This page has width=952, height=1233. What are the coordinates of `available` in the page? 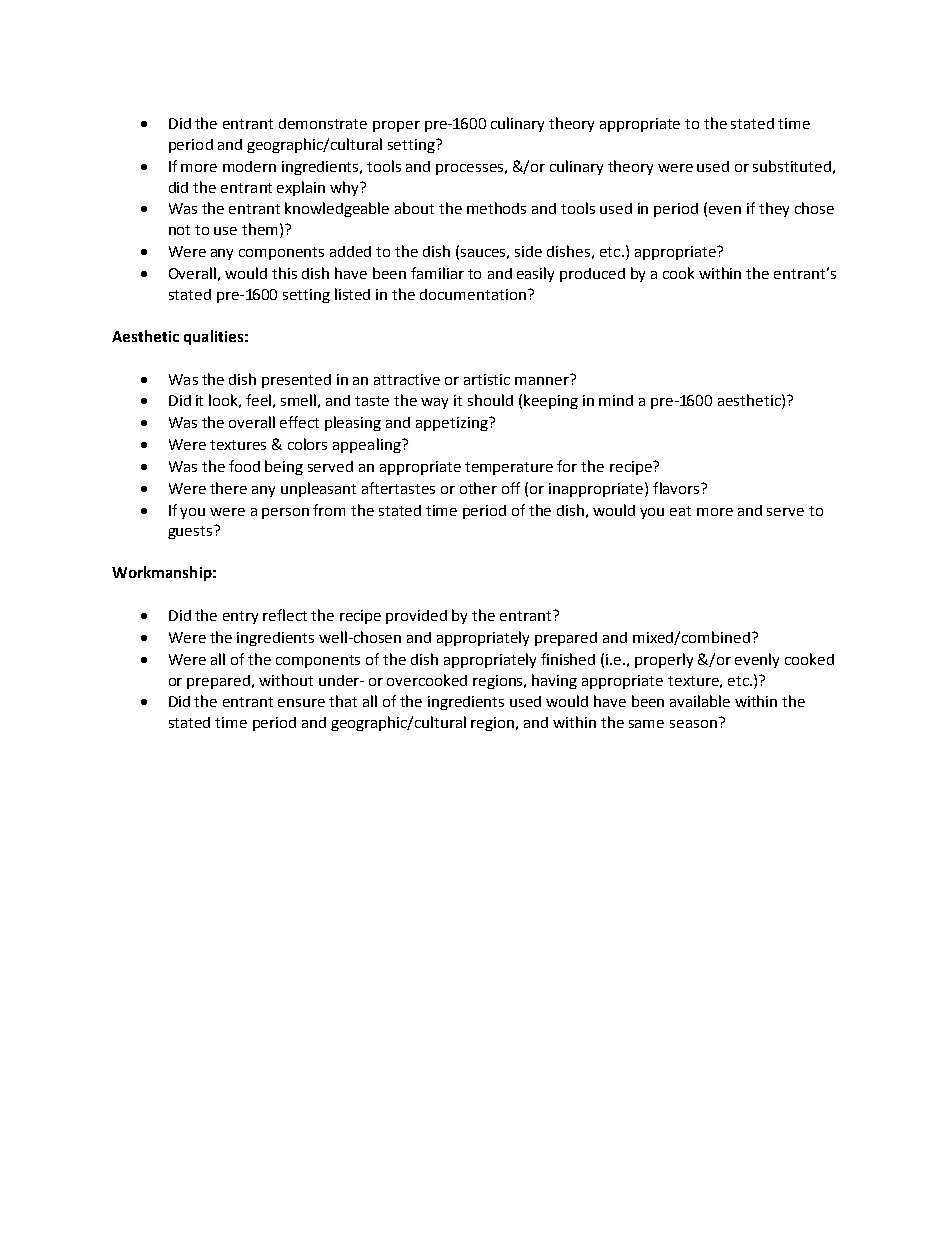 It's located at (700, 701).
